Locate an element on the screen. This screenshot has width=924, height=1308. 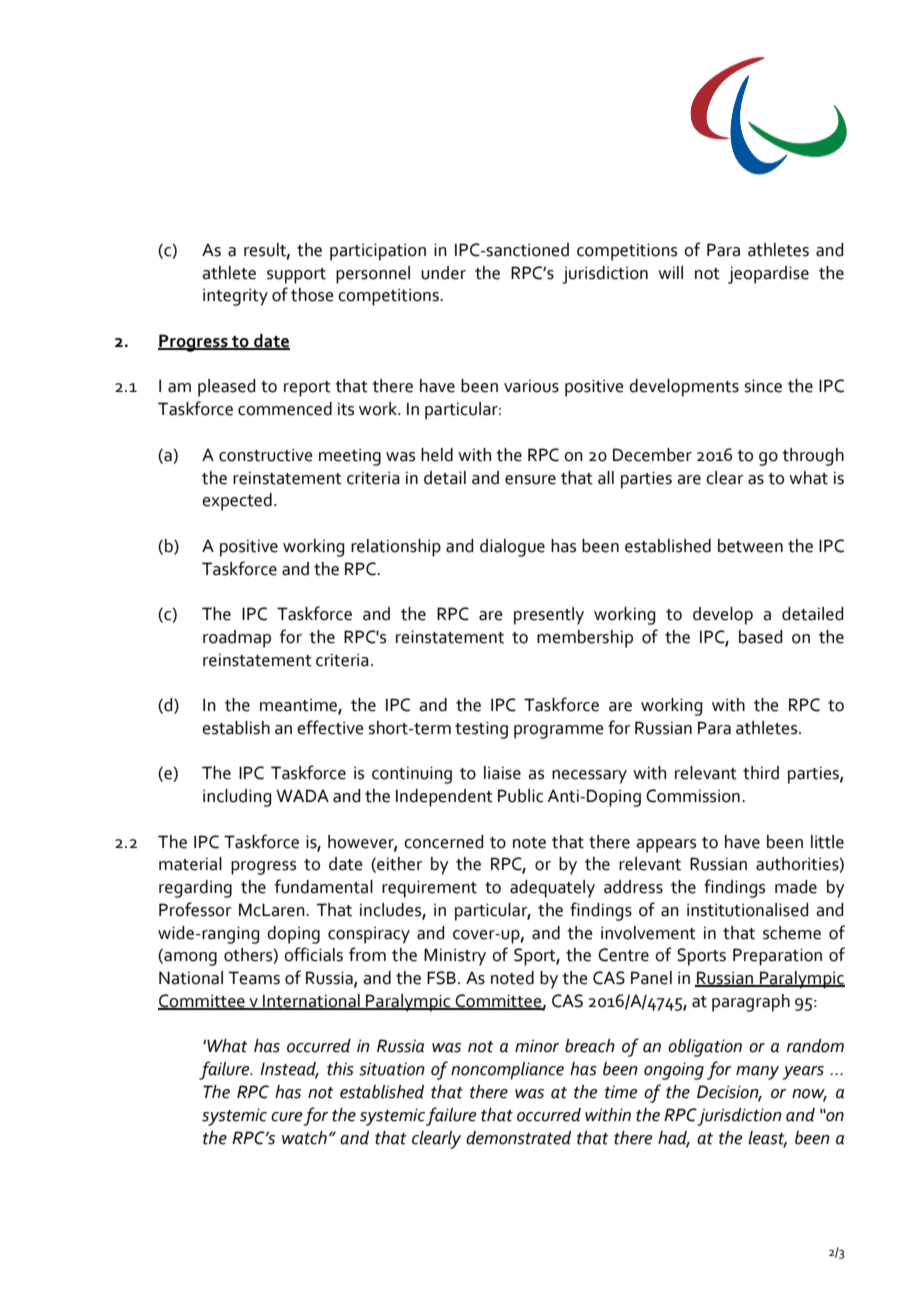
demonstrated is located at coordinates (518, 1138).
